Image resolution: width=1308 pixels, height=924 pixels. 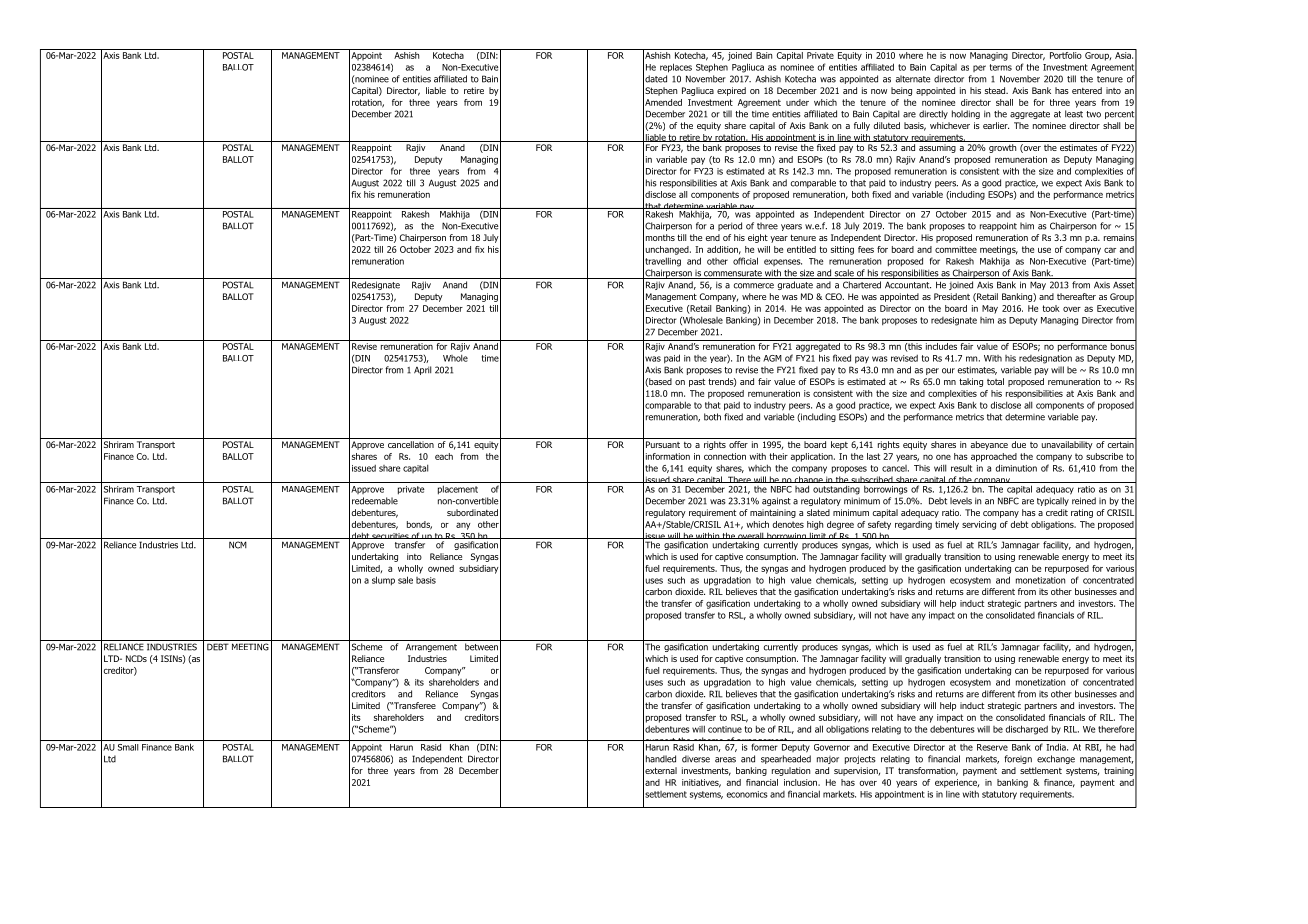 I want to click on commensurate, so click(x=733, y=274).
